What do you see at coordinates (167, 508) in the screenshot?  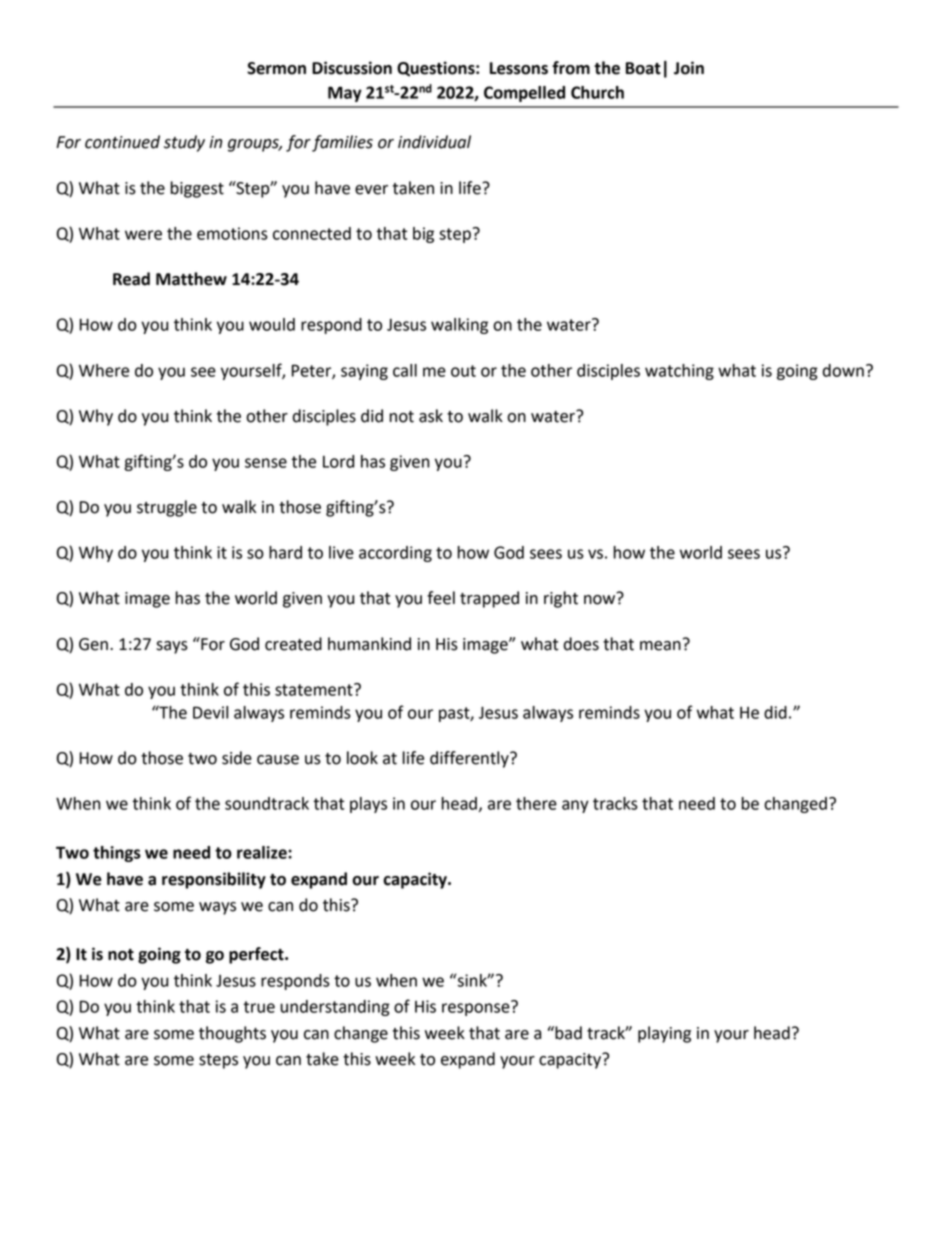 I see `struggle` at bounding box center [167, 508].
